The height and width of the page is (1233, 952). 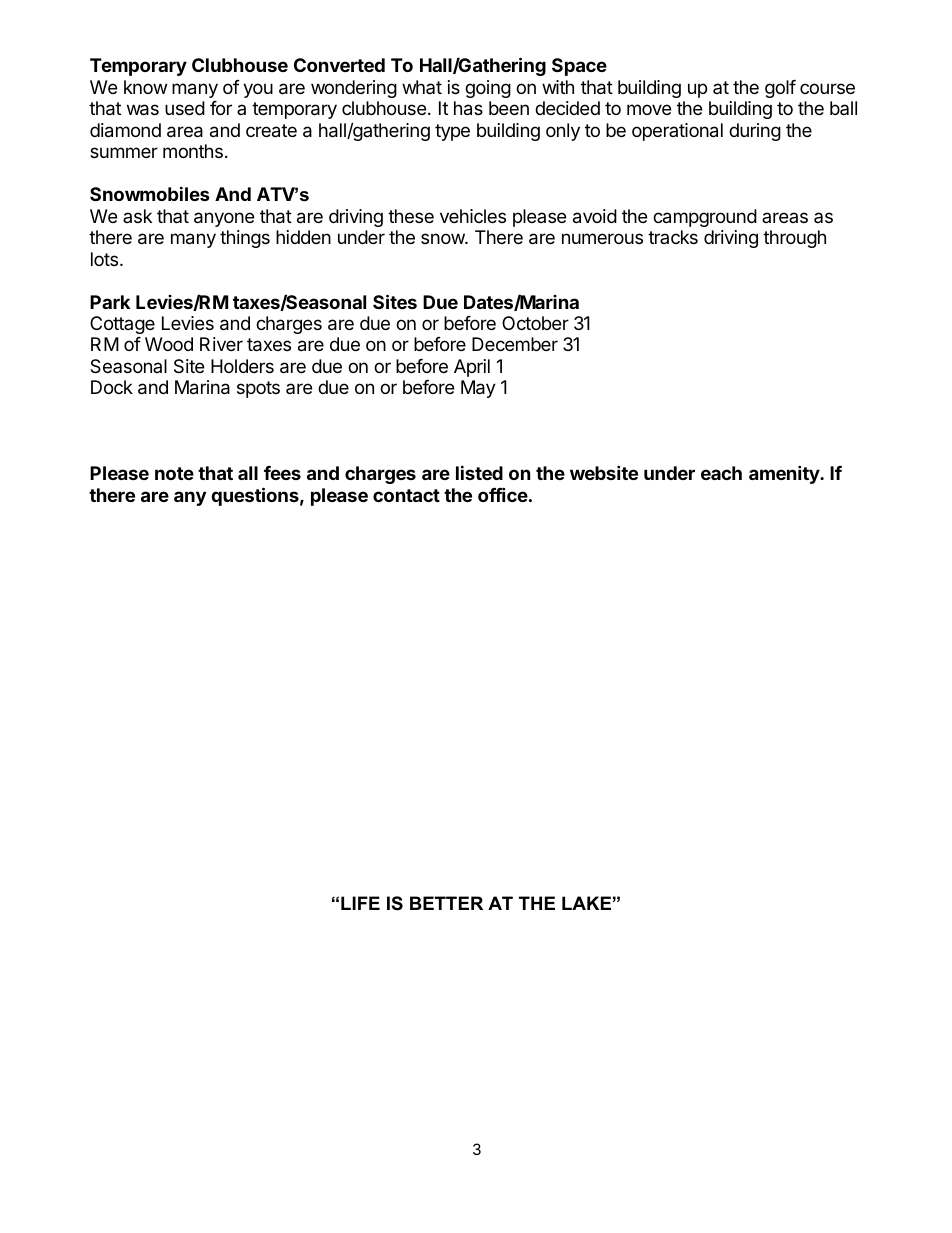 I want to click on amenity, so click(x=785, y=474).
